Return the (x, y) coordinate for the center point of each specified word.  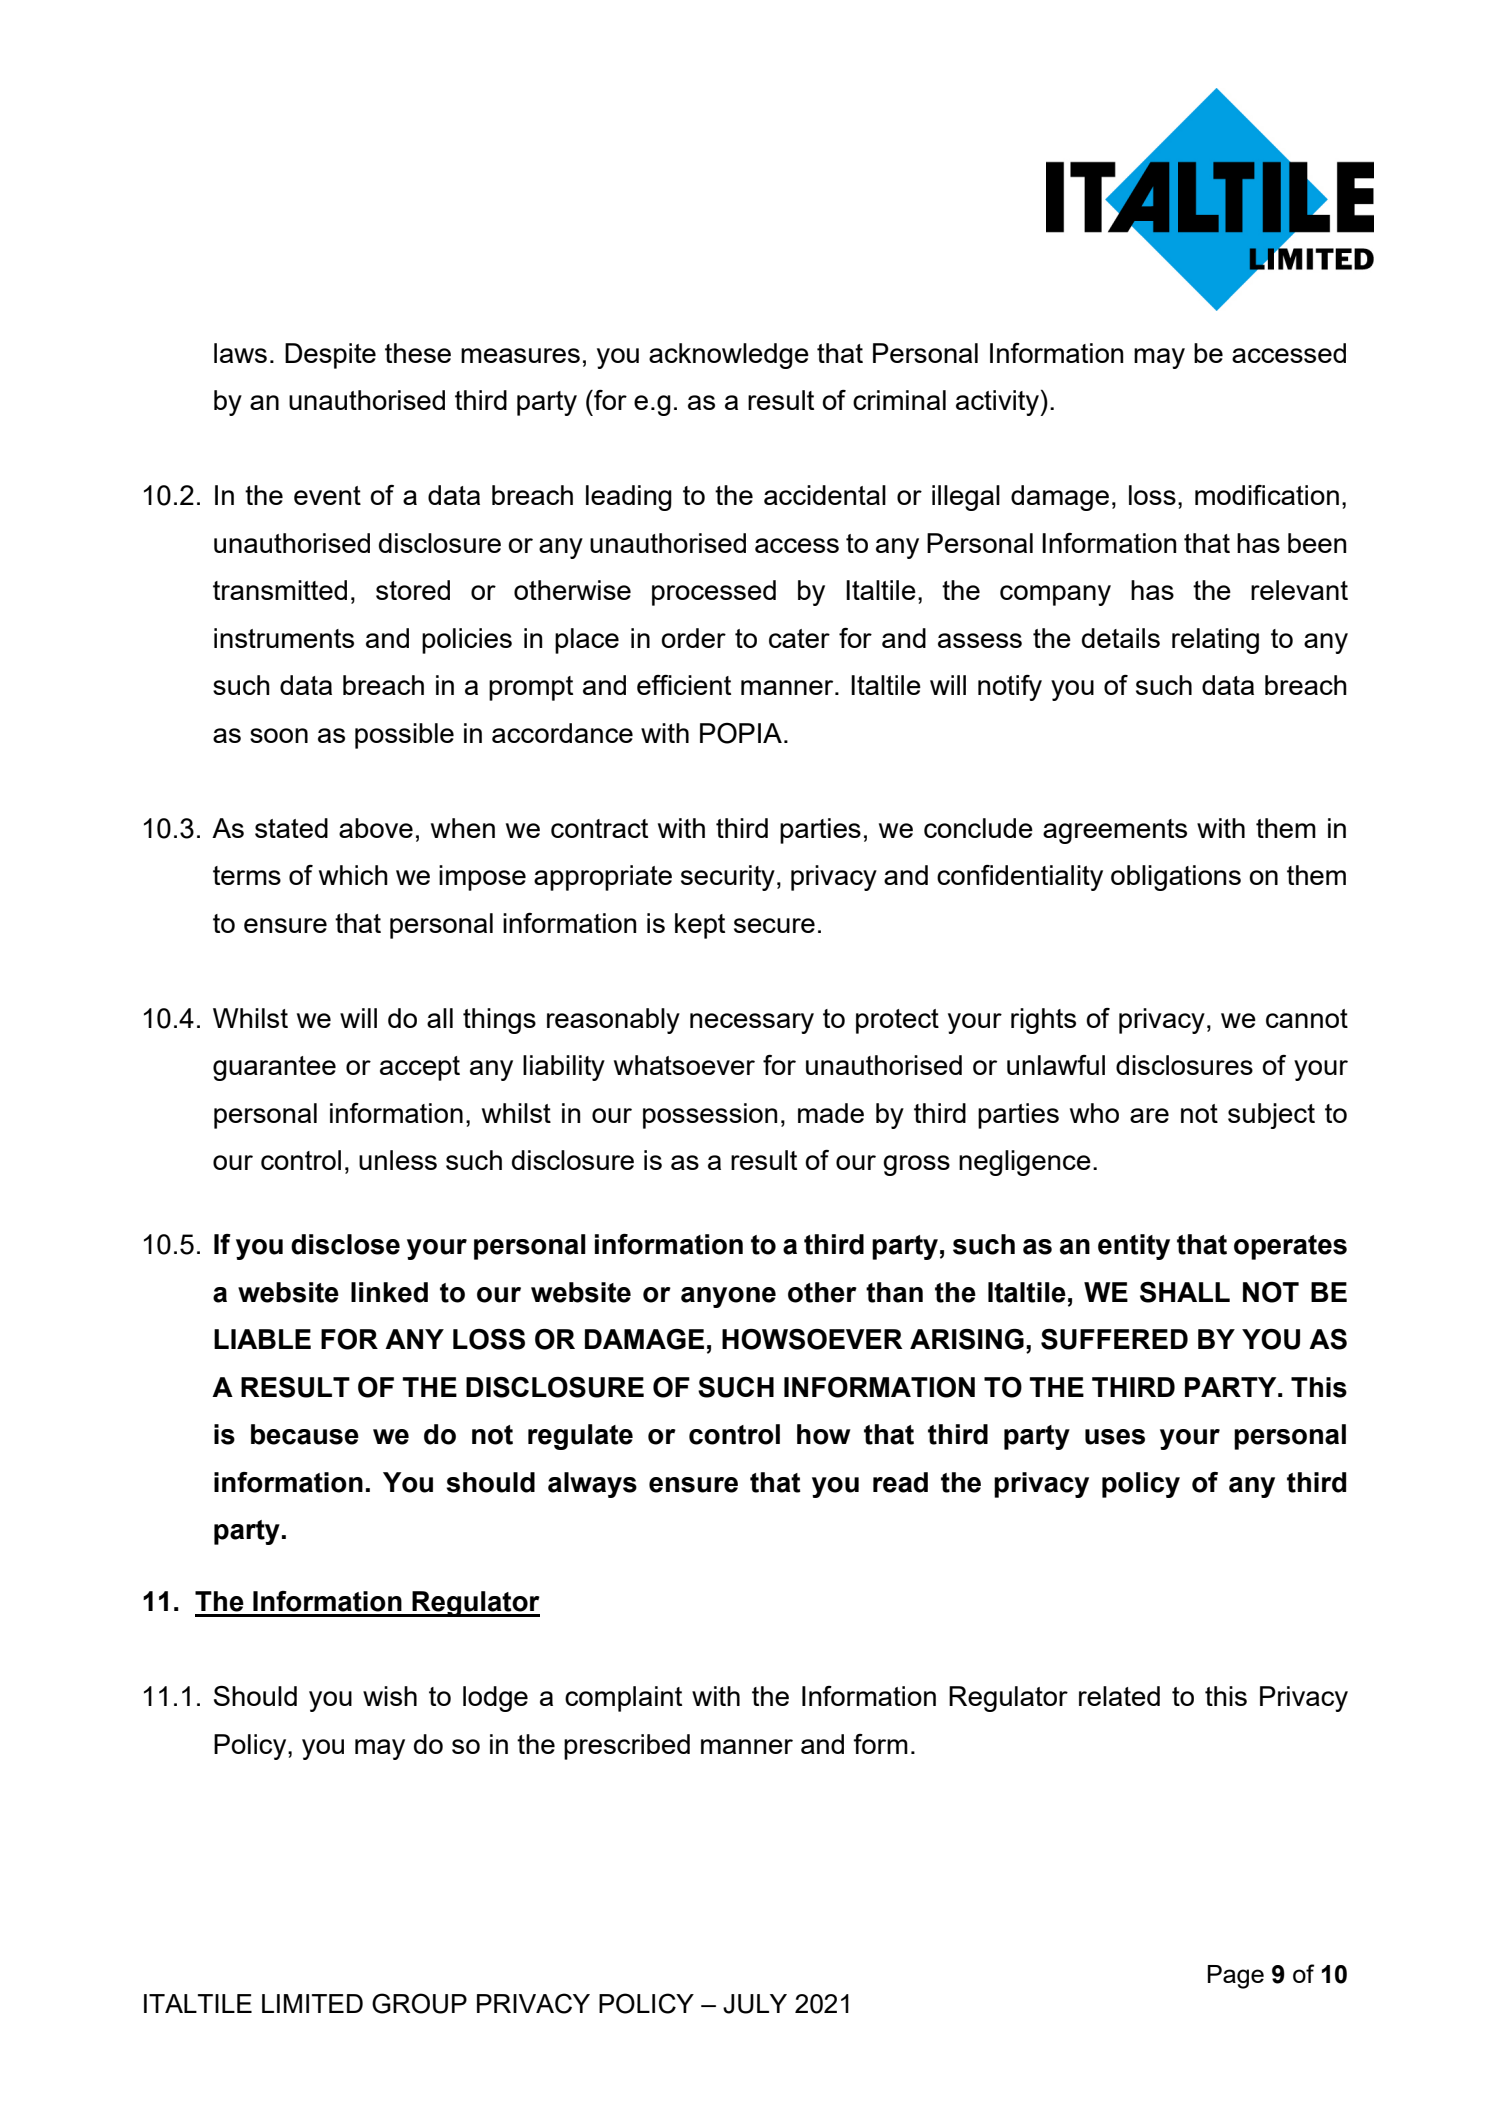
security (728, 878)
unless (398, 1160)
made (831, 1113)
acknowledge (729, 356)
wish (390, 1696)
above (376, 828)
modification (1267, 495)
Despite (330, 356)
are (1149, 1115)
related (1119, 1696)
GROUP (419, 2003)
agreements (1115, 831)
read (900, 1482)
